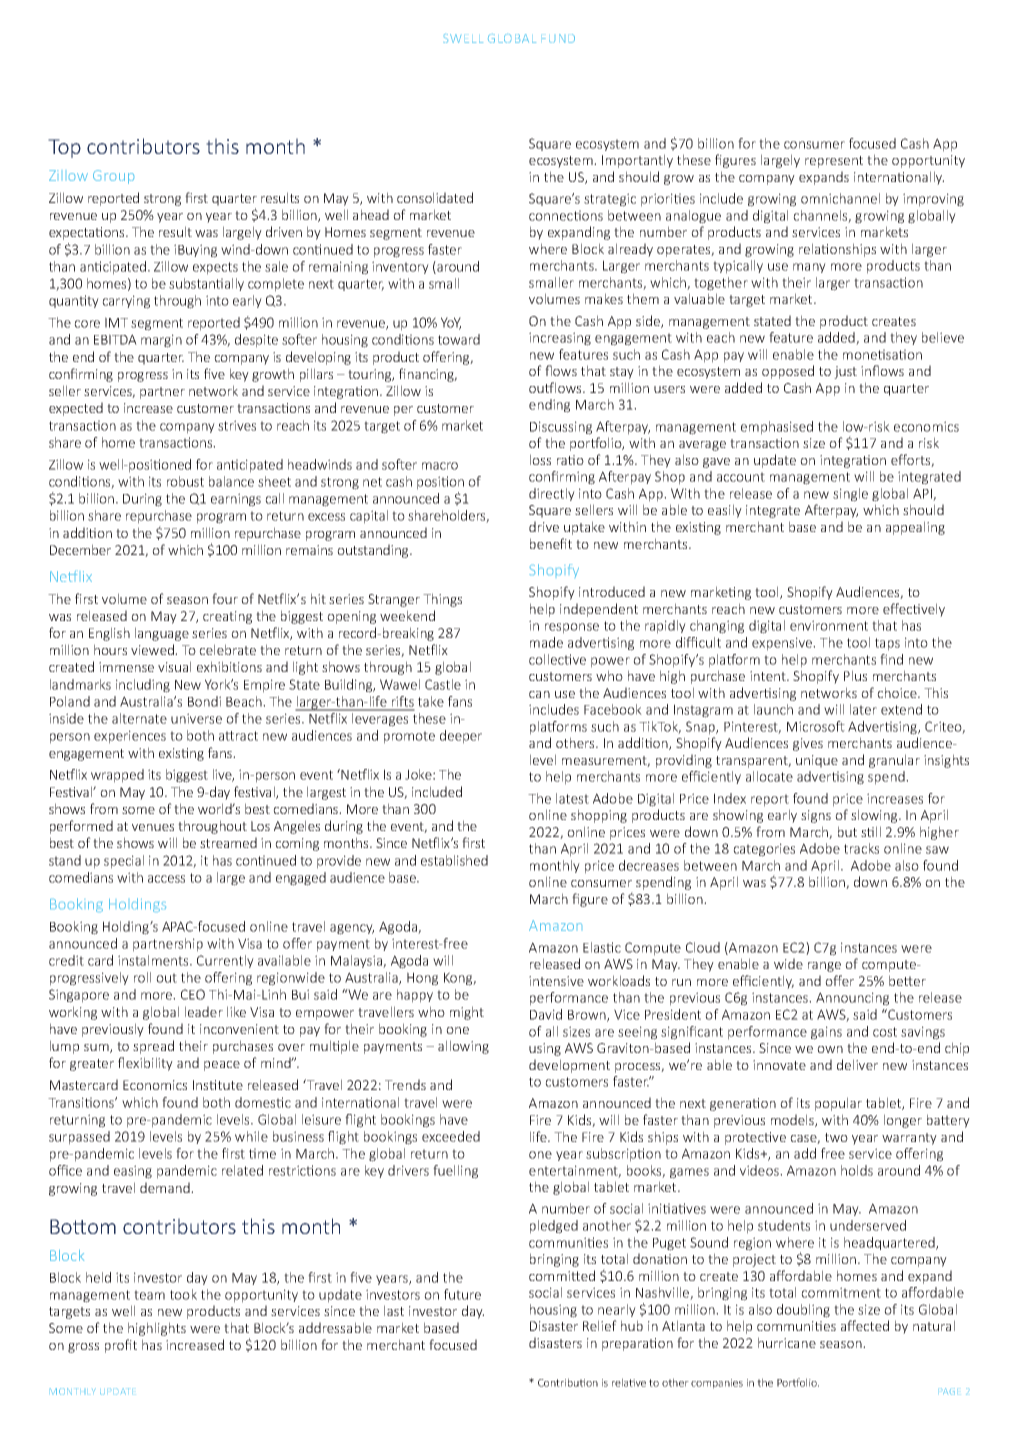 The height and width of the screenshot is (1441, 1019). Describe the element at coordinates (546, 1014) in the screenshot. I see `David` at that location.
